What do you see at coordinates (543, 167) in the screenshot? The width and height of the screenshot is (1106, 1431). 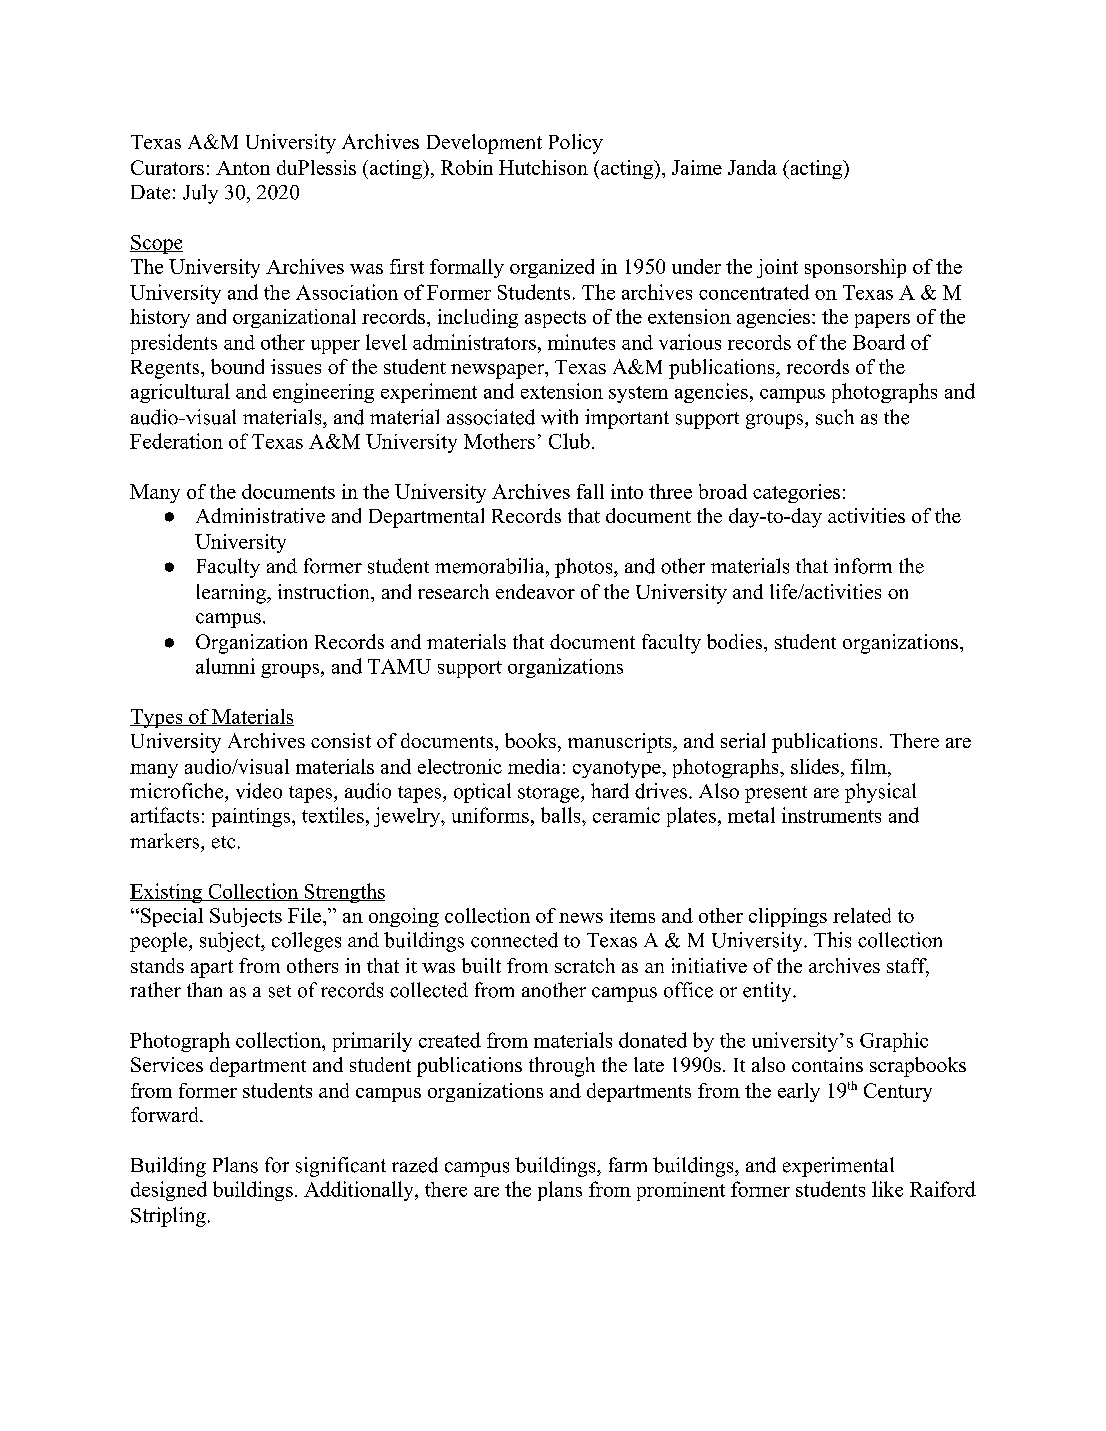 I see `Hutchison` at bounding box center [543, 167].
